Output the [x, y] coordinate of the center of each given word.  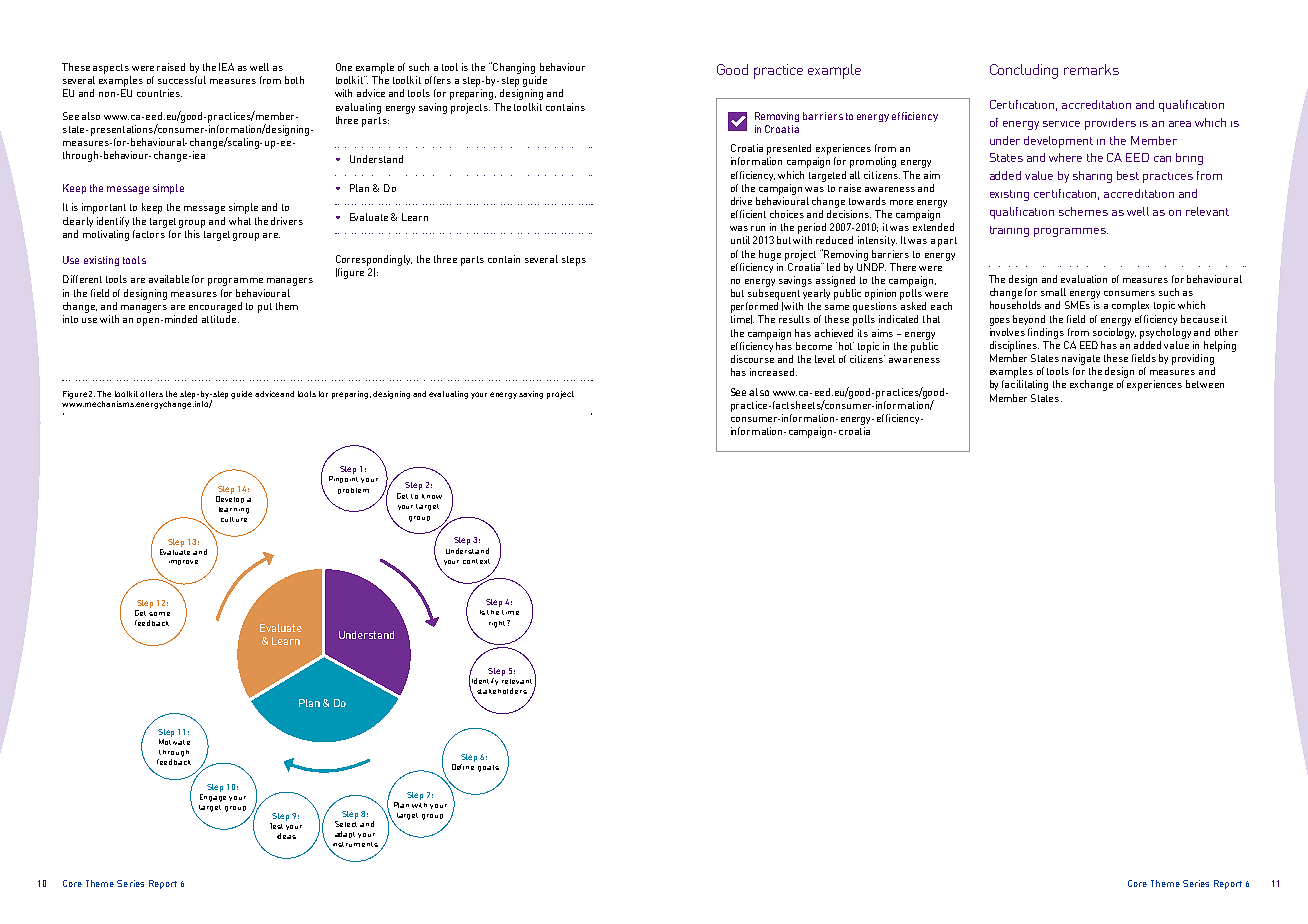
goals [488, 768]
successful [182, 80]
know [432, 496]
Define [463, 765]
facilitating [1025, 385]
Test [276, 826]
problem [353, 491]
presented [789, 149]
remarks [1091, 69]
